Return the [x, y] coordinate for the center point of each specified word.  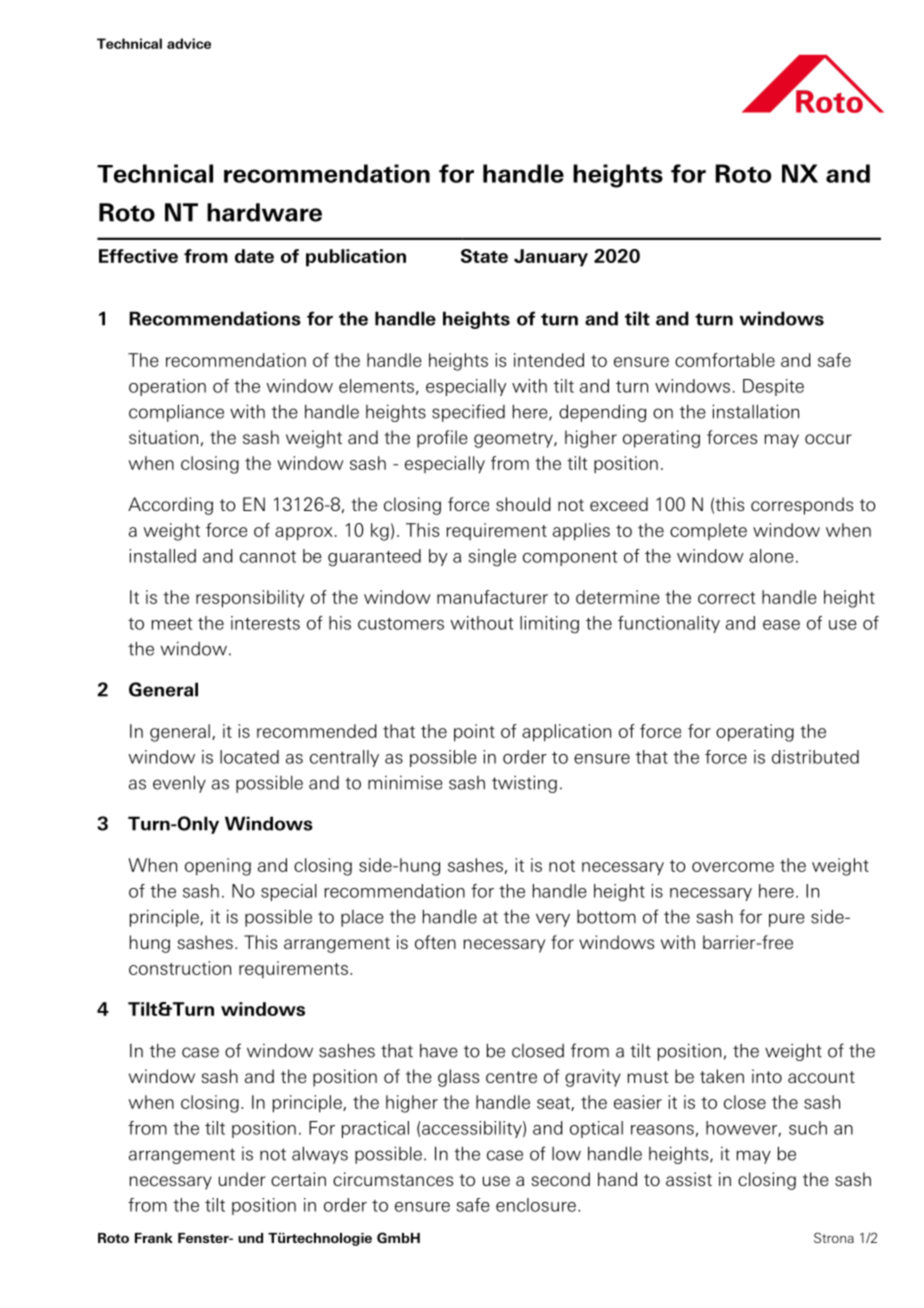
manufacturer [492, 597]
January [551, 258]
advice [189, 43]
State [484, 256]
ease [781, 625]
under [242, 1179]
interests [265, 623]
